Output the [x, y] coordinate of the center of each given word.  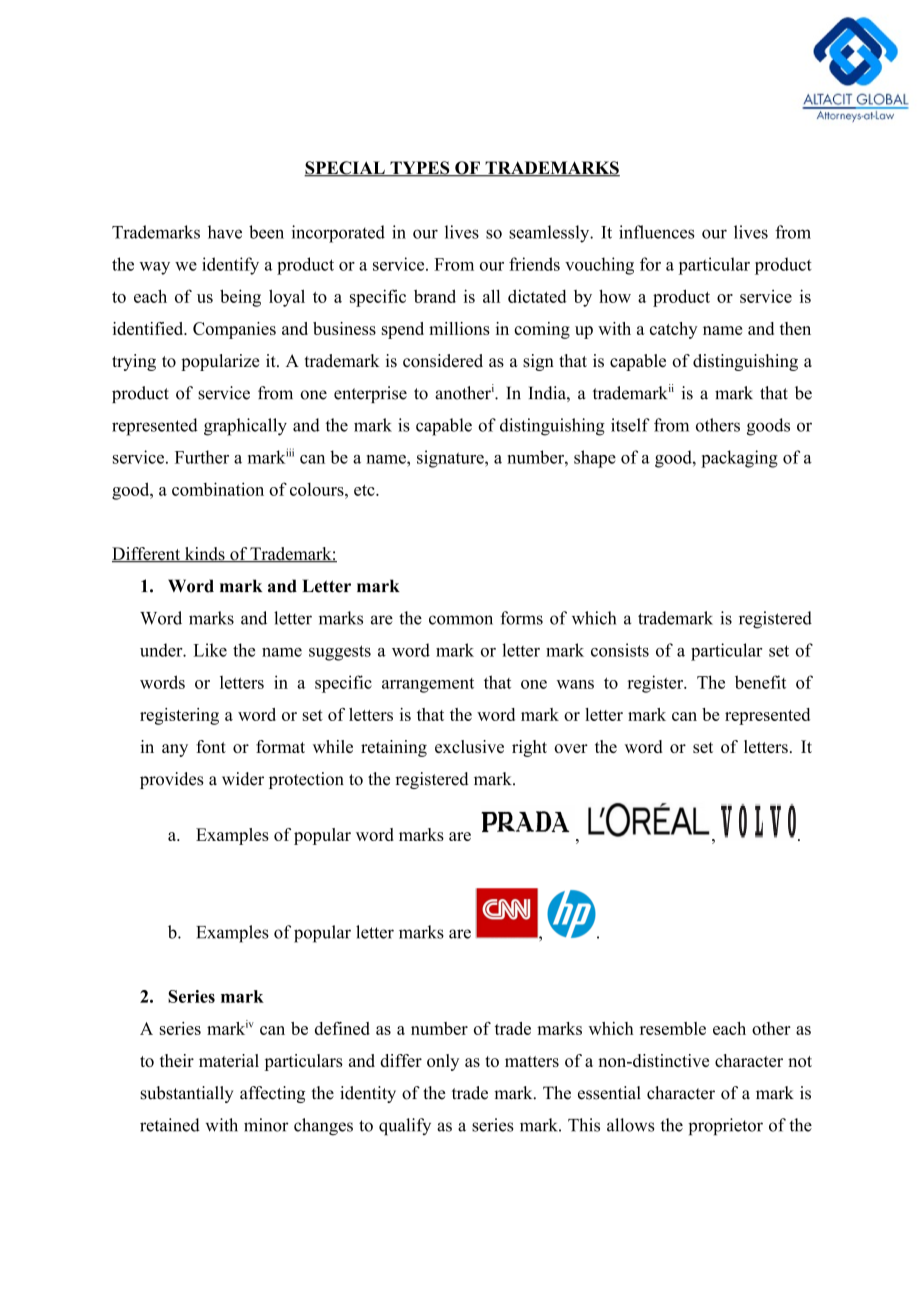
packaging [739, 459]
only [443, 1062]
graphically [245, 427]
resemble [673, 1028]
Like [210, 650]
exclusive [469, 746]
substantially [186, 1094]
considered [443, 361]
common [461, 620]
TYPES [420, 169]
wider [243, 779]
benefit [760, 682]
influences [656, 232]
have [225, 232]
